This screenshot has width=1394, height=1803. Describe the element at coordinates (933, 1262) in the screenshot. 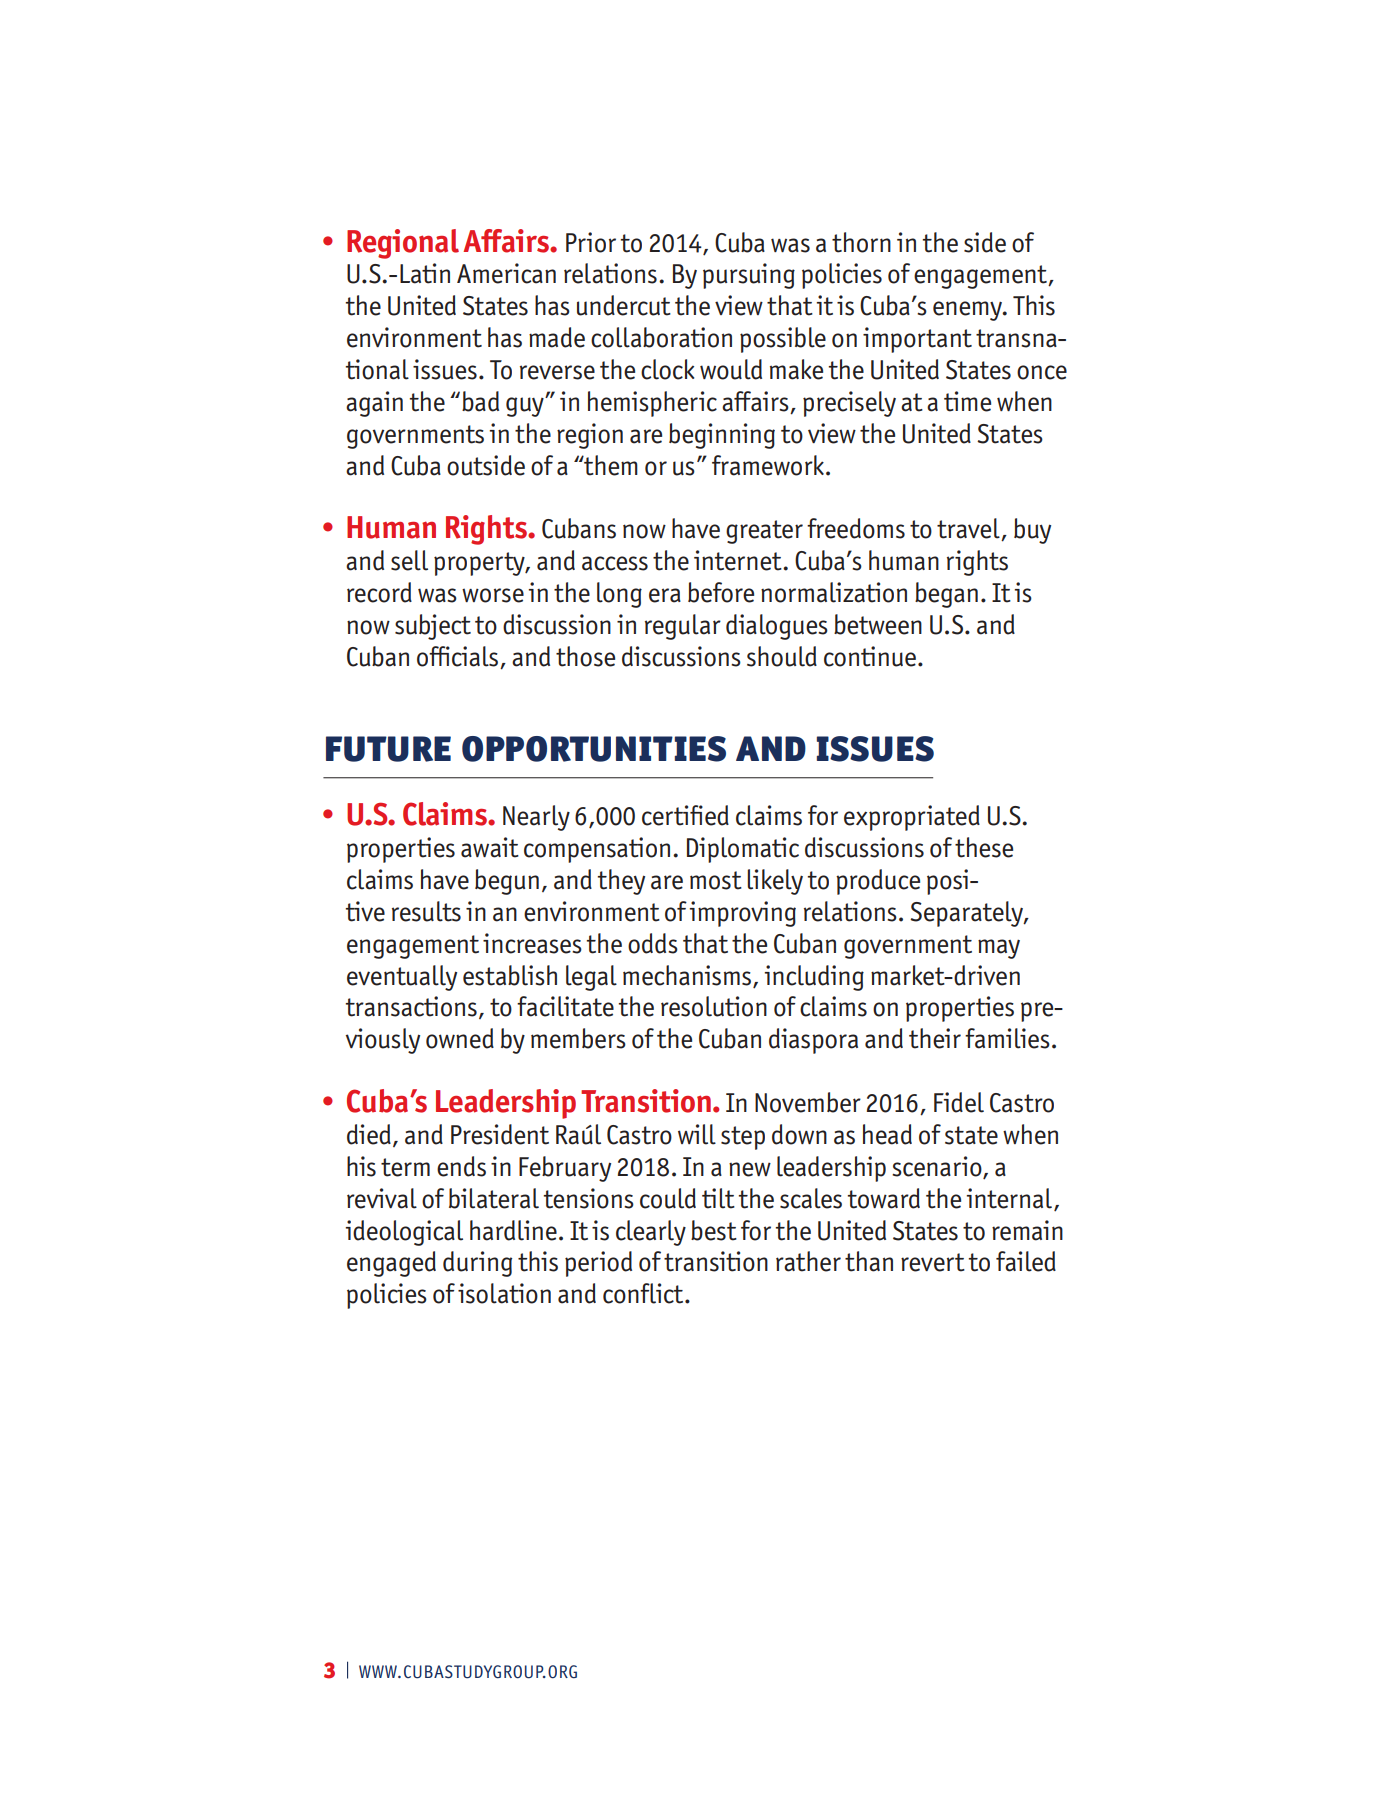

I see `revert` at that location.
